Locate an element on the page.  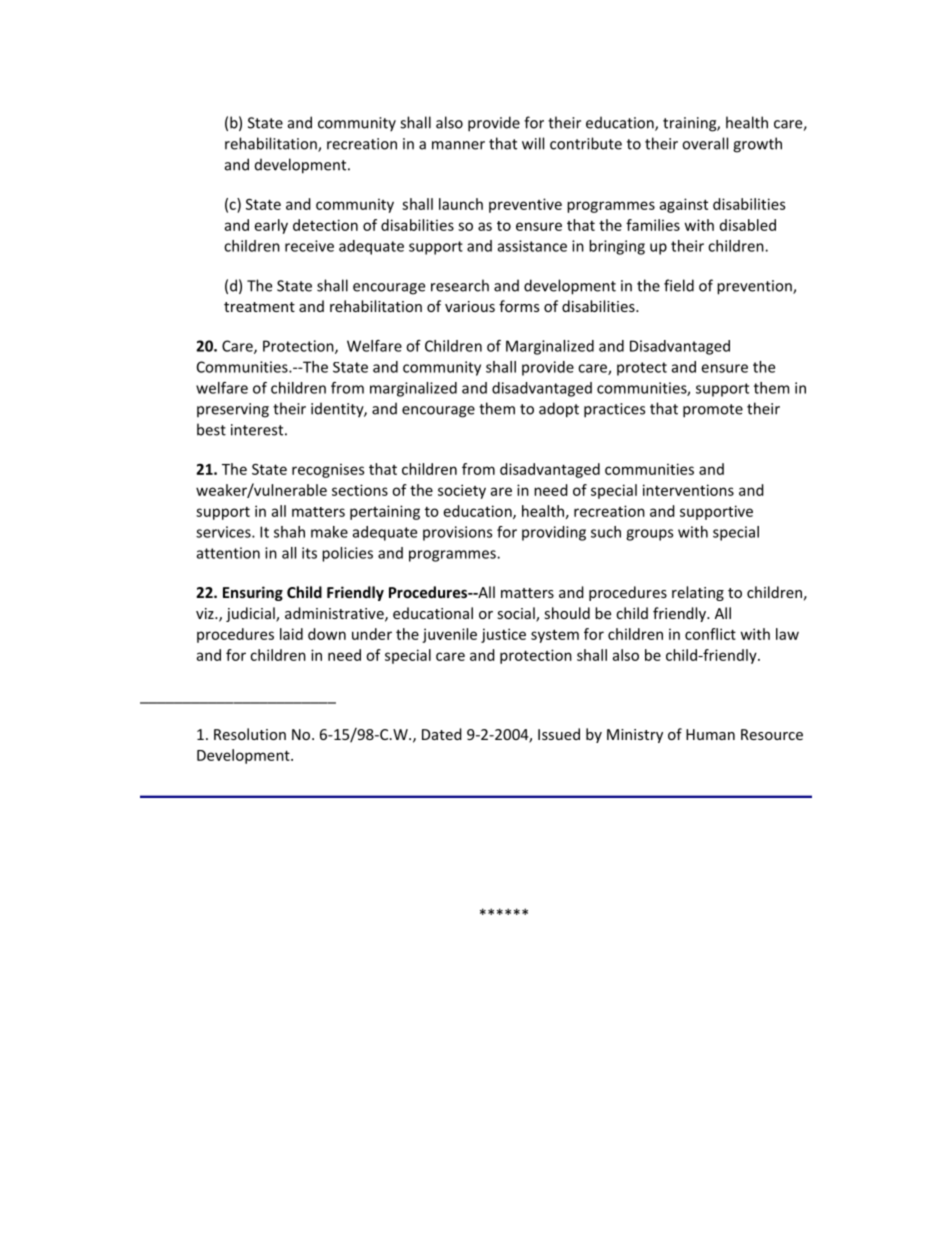
Resolution is located at coordinates (250, 734).
